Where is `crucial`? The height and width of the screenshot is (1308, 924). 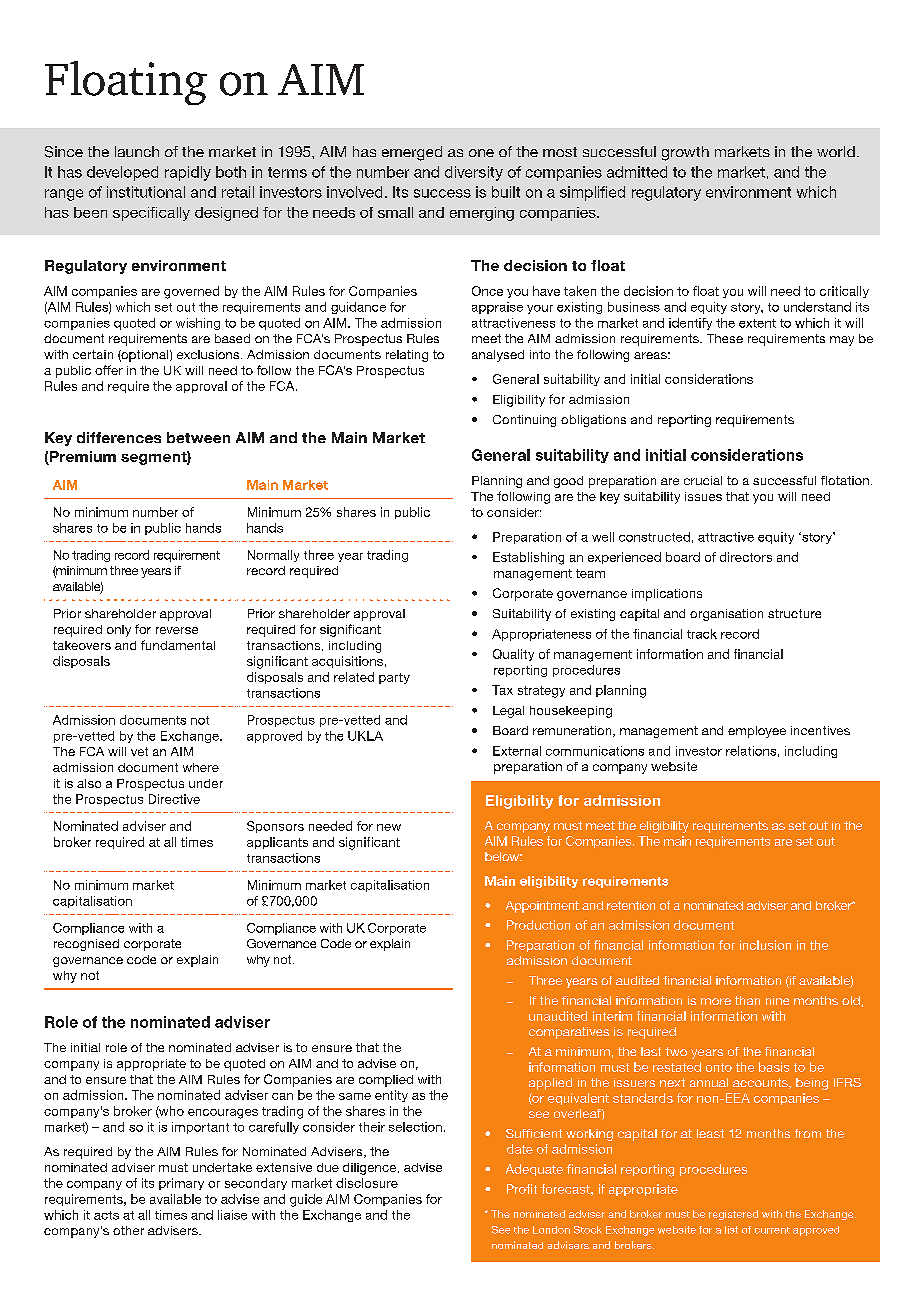
crucial is located at coordinates (703, 480).
